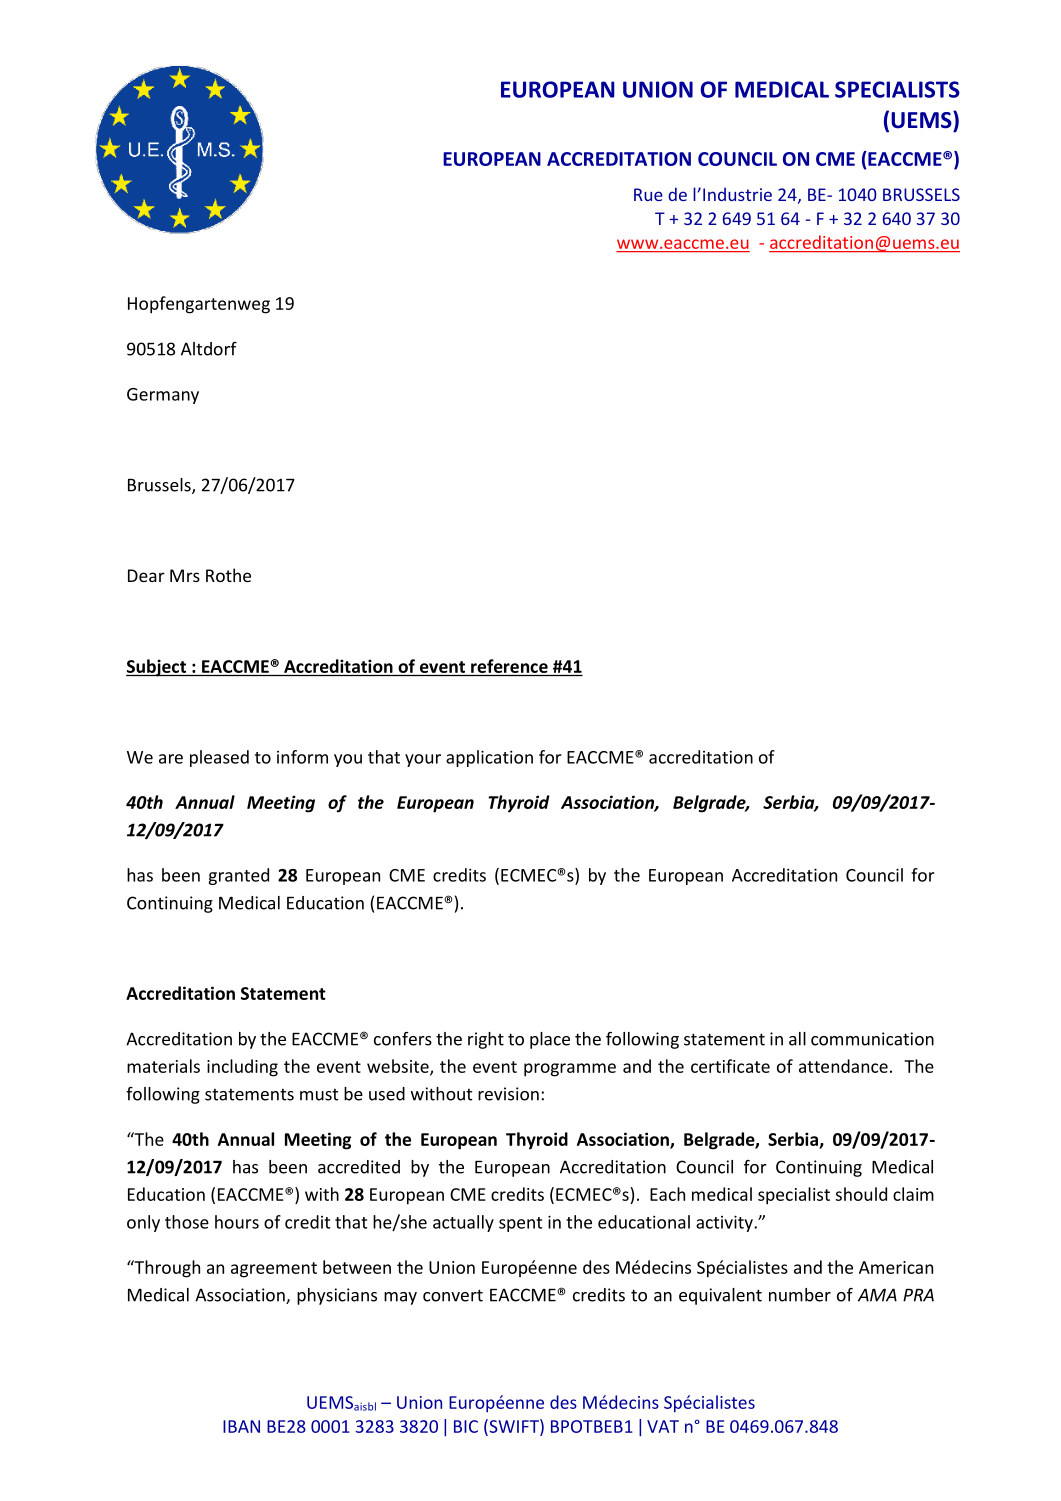 This screenshot has height=1501, width=1061. What do you see at coordinates (163, 396) in the screenshot?
I see `Germany` at bounding box center [163, 396].
